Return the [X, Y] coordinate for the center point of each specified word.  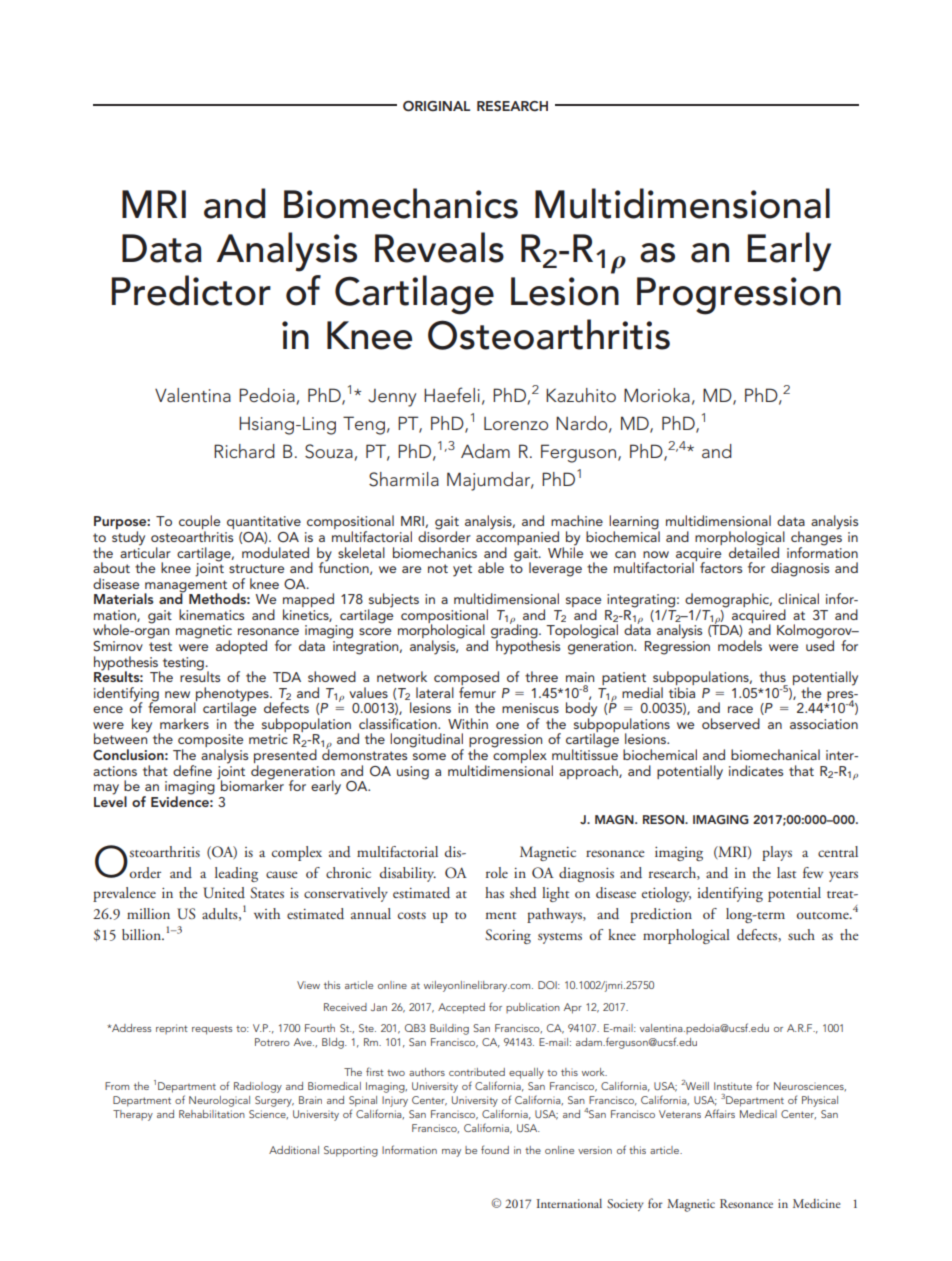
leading [236, 874]
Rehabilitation [212, 1114]
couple [199, 523]
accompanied [517, 538]
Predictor [191, 290]
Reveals [439, 247]
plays [777, 853]
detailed [754, 551]
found [495, 1149]
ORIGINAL [436, 106]
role [497, 872]
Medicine [816, 1203]
